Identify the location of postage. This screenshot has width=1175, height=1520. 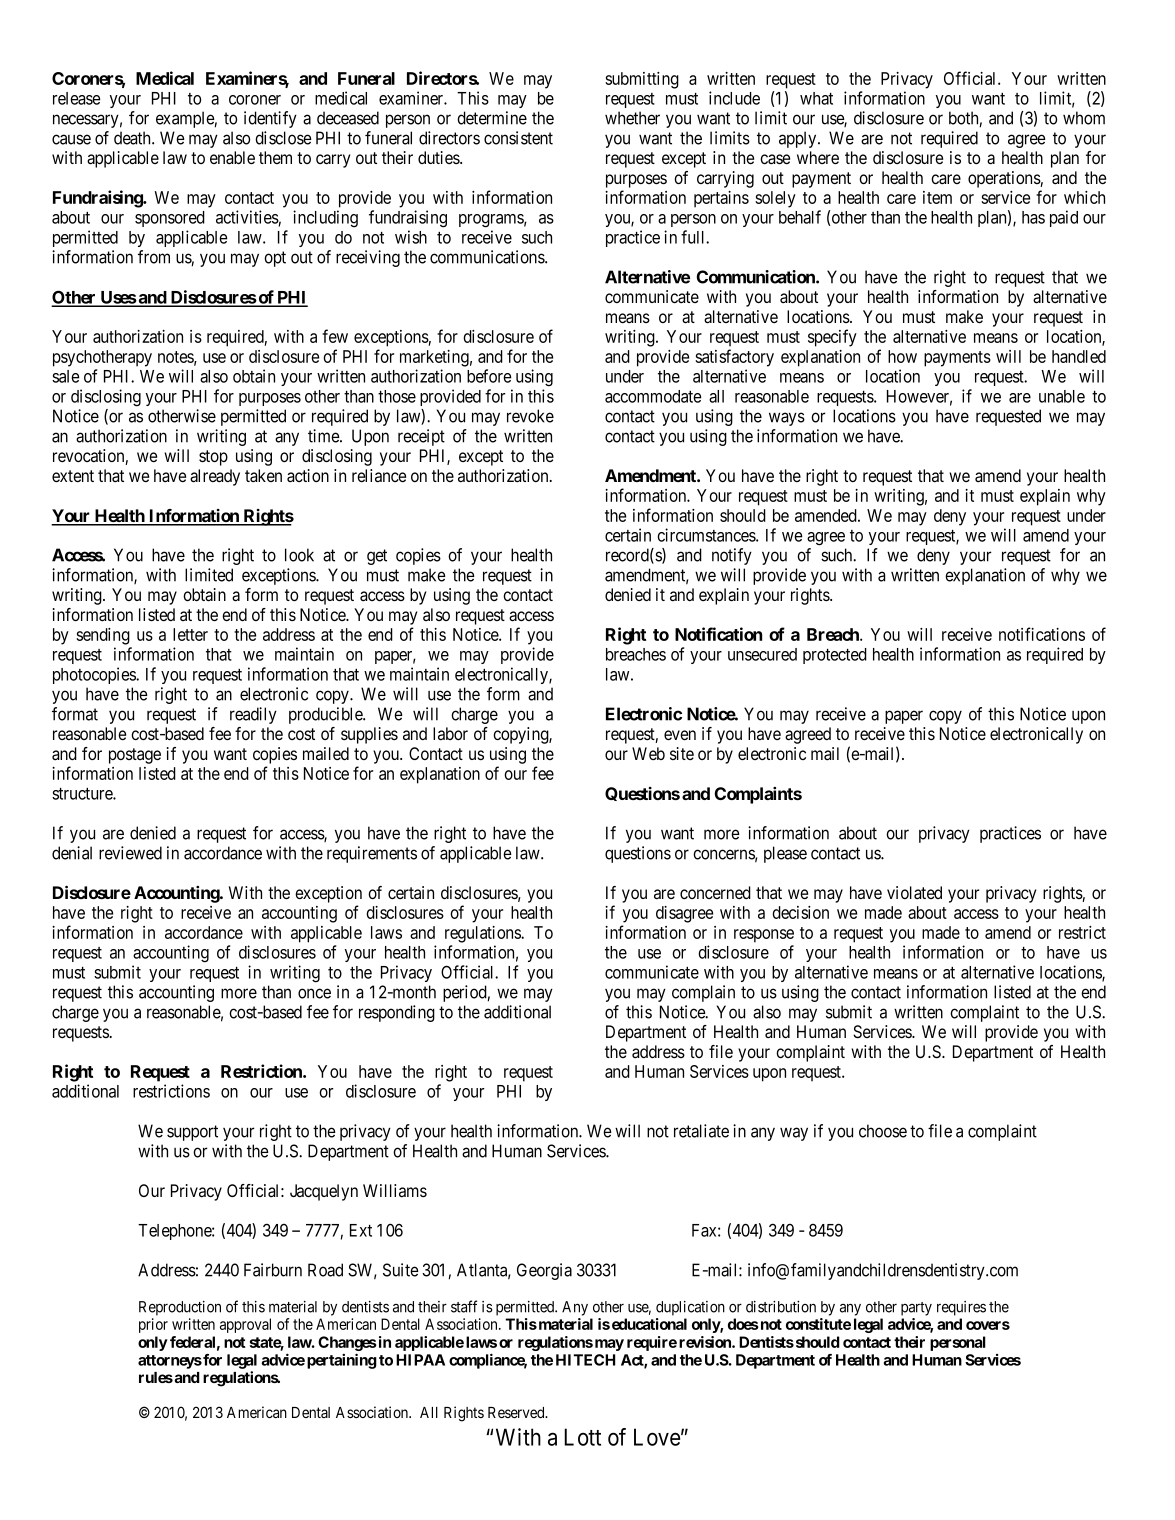
(135, 756).
